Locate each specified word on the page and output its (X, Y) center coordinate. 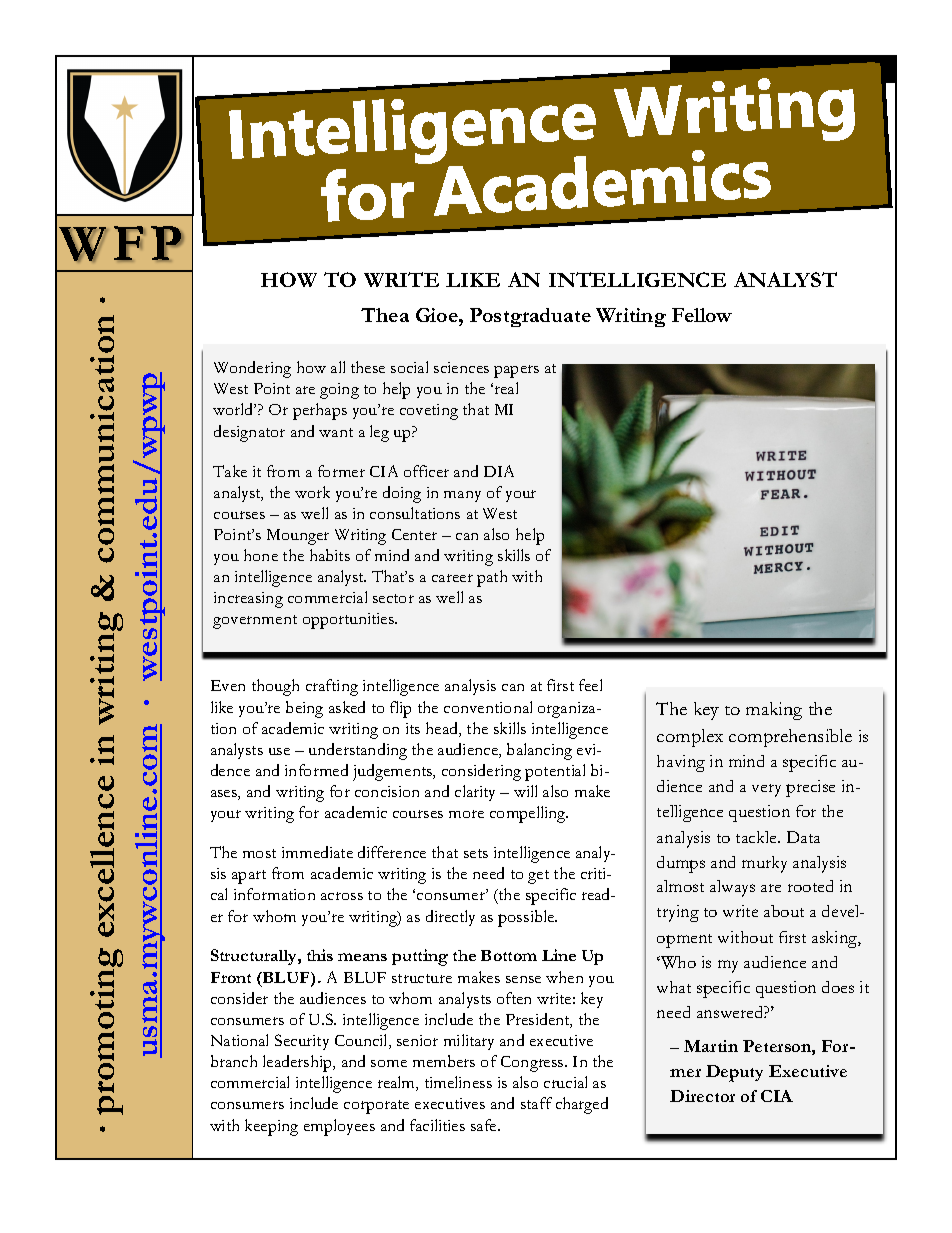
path (492, 578)
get (538, 877)
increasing (248, 600)
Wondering (252, 369)
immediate (317, 852)
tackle (758, 837)
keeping (271, 1127)
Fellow (702, 315)
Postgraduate (530, 317)
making (774, 711)
